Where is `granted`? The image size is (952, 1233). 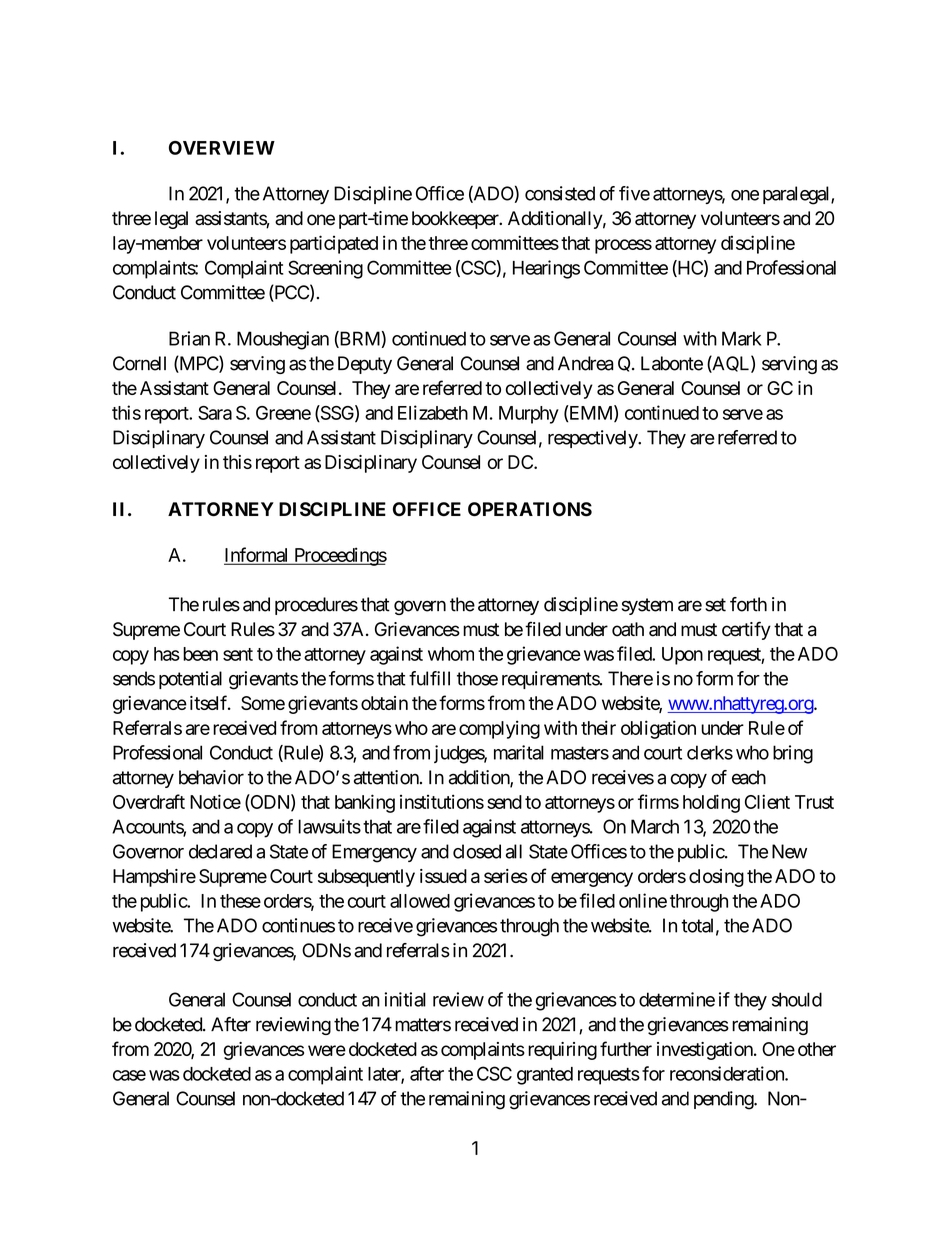
granted is located at coordinates (545, 1076).
